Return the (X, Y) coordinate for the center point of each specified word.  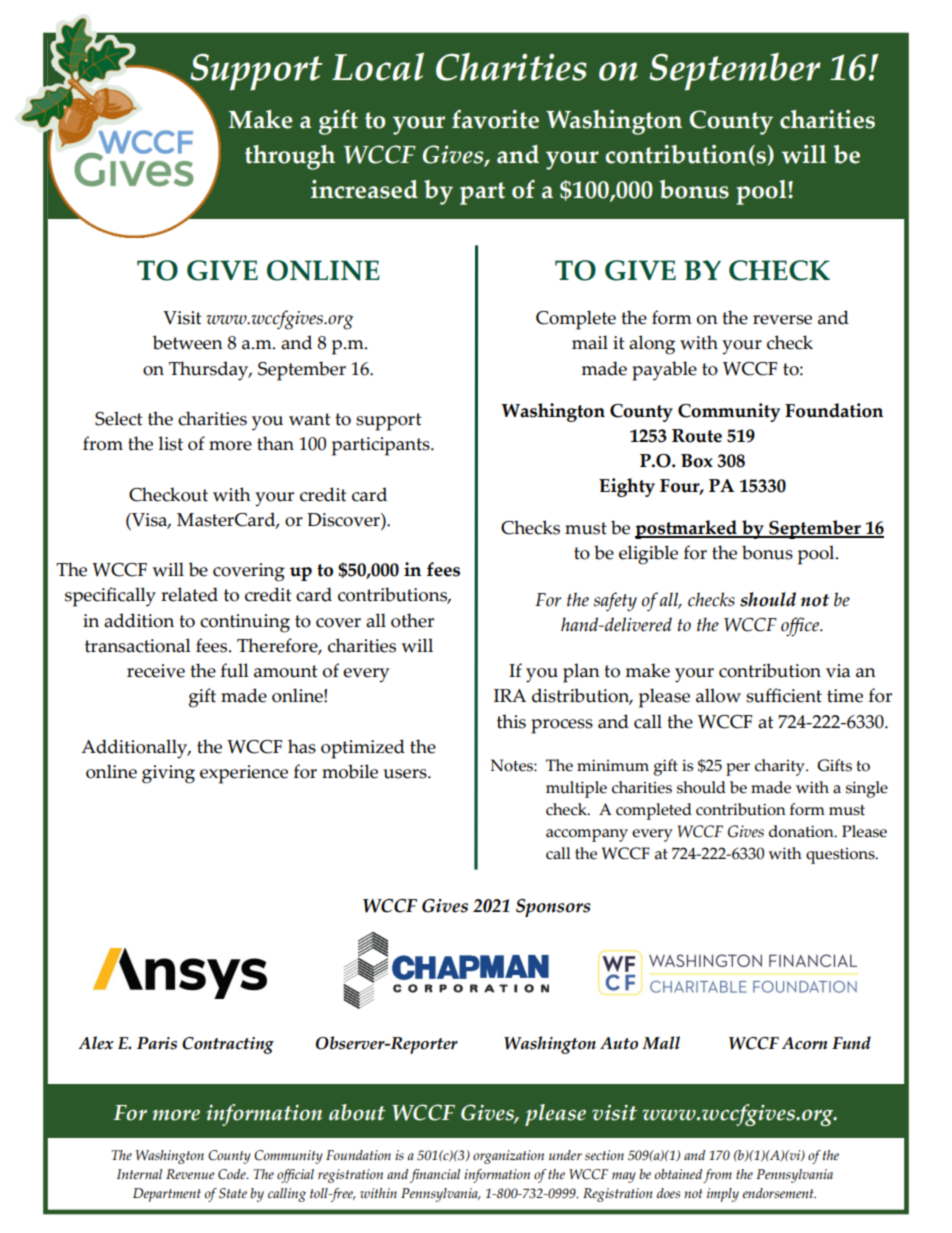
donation (802, 831)
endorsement (779, 1193)
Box (697, 461)
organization (508, 1157)
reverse (782, 320)
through (290, 157)
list (170, 443)
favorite (495, 119)
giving (168, 774)
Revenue (190, 1174)
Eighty (627, 487)
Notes (513, 765)
